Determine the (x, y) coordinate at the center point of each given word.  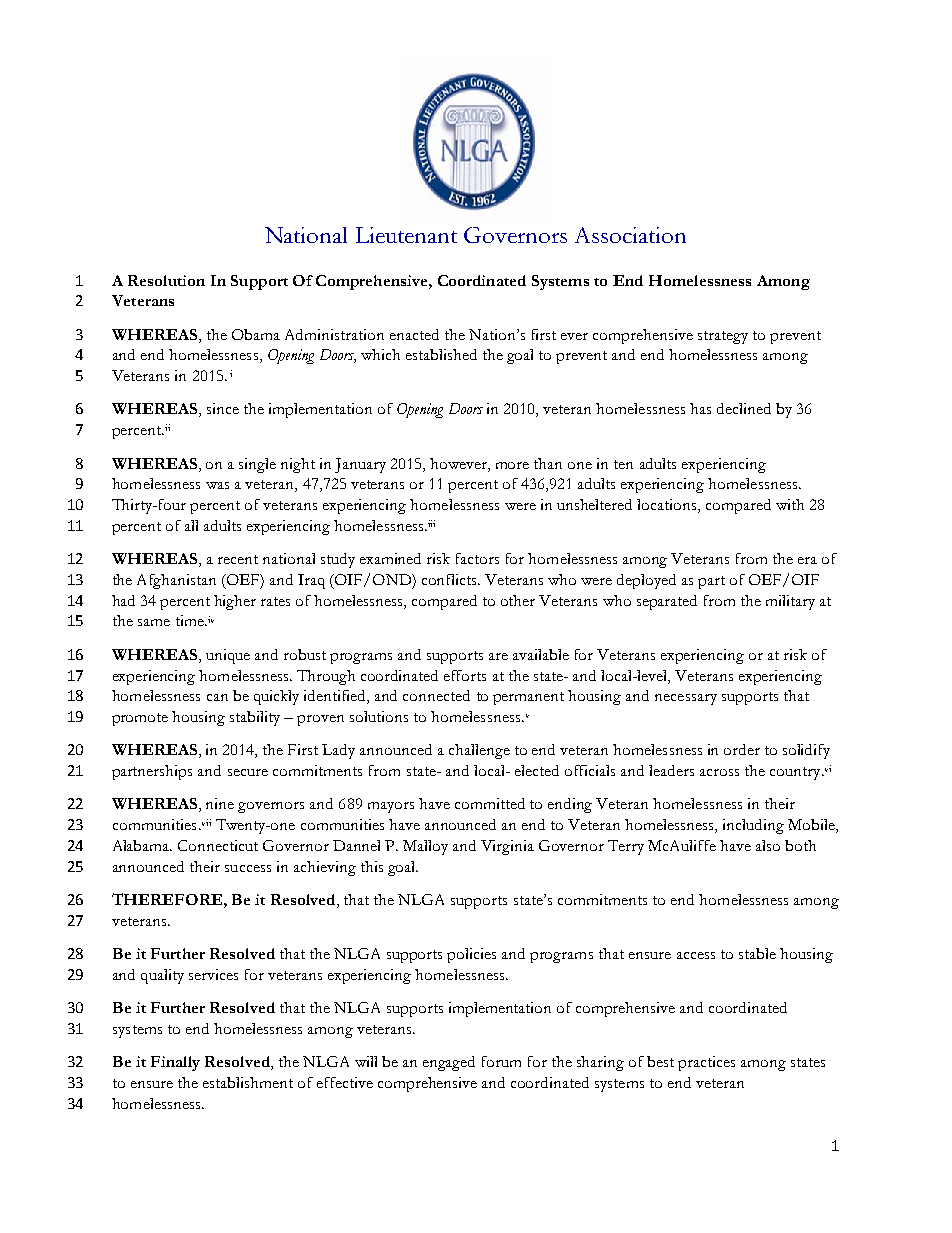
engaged (449, 1063)
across (719, 772)
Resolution (166, 280)
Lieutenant (406, 235)
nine (220, 803)
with (790, 504)
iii (431, 523)
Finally (175, 1063)
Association (630, 235)
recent (238, 559)
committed (490, 803)
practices (706, 1063)
